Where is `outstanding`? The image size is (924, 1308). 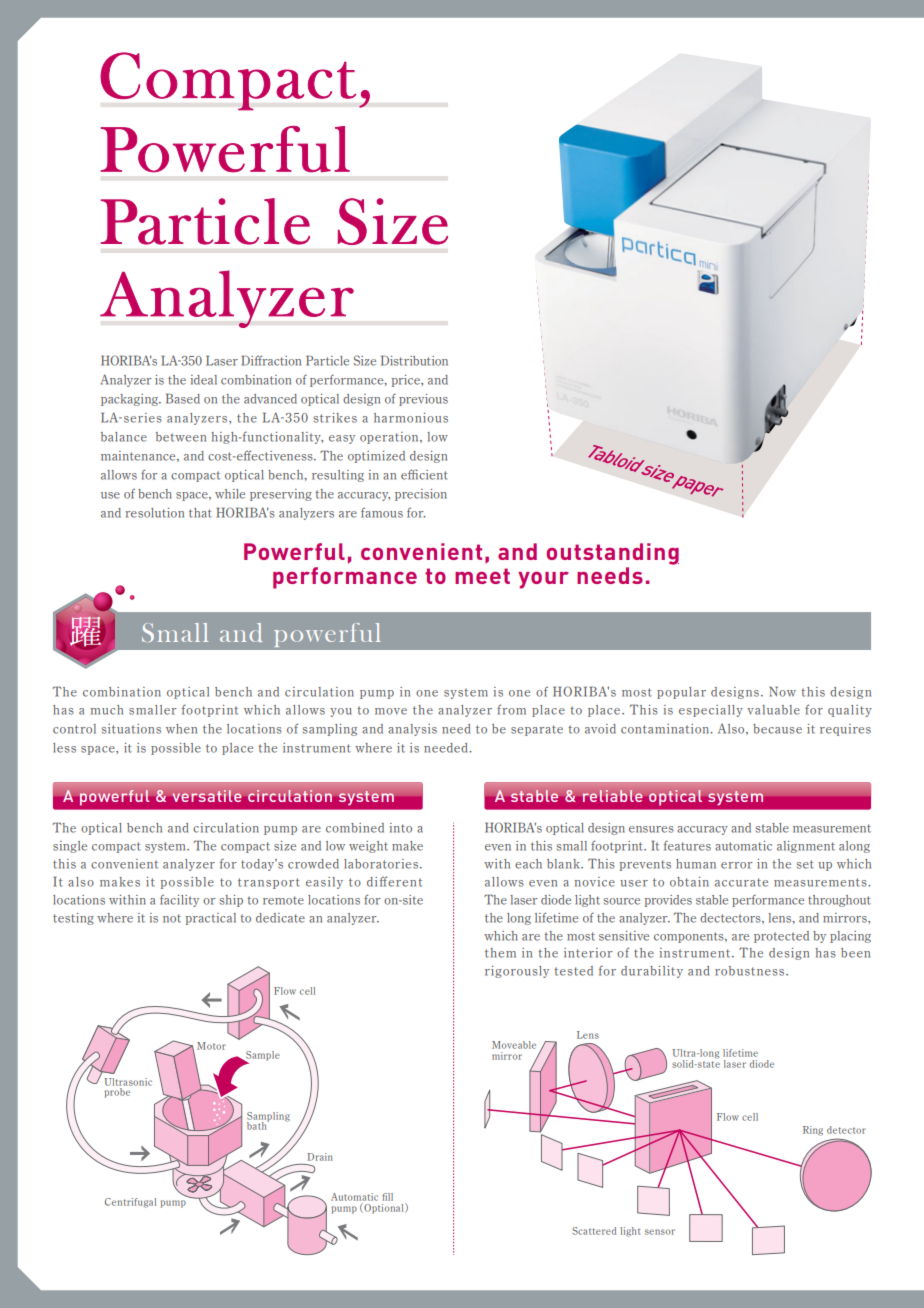 outstanding is located at coordinates (613, 554).
